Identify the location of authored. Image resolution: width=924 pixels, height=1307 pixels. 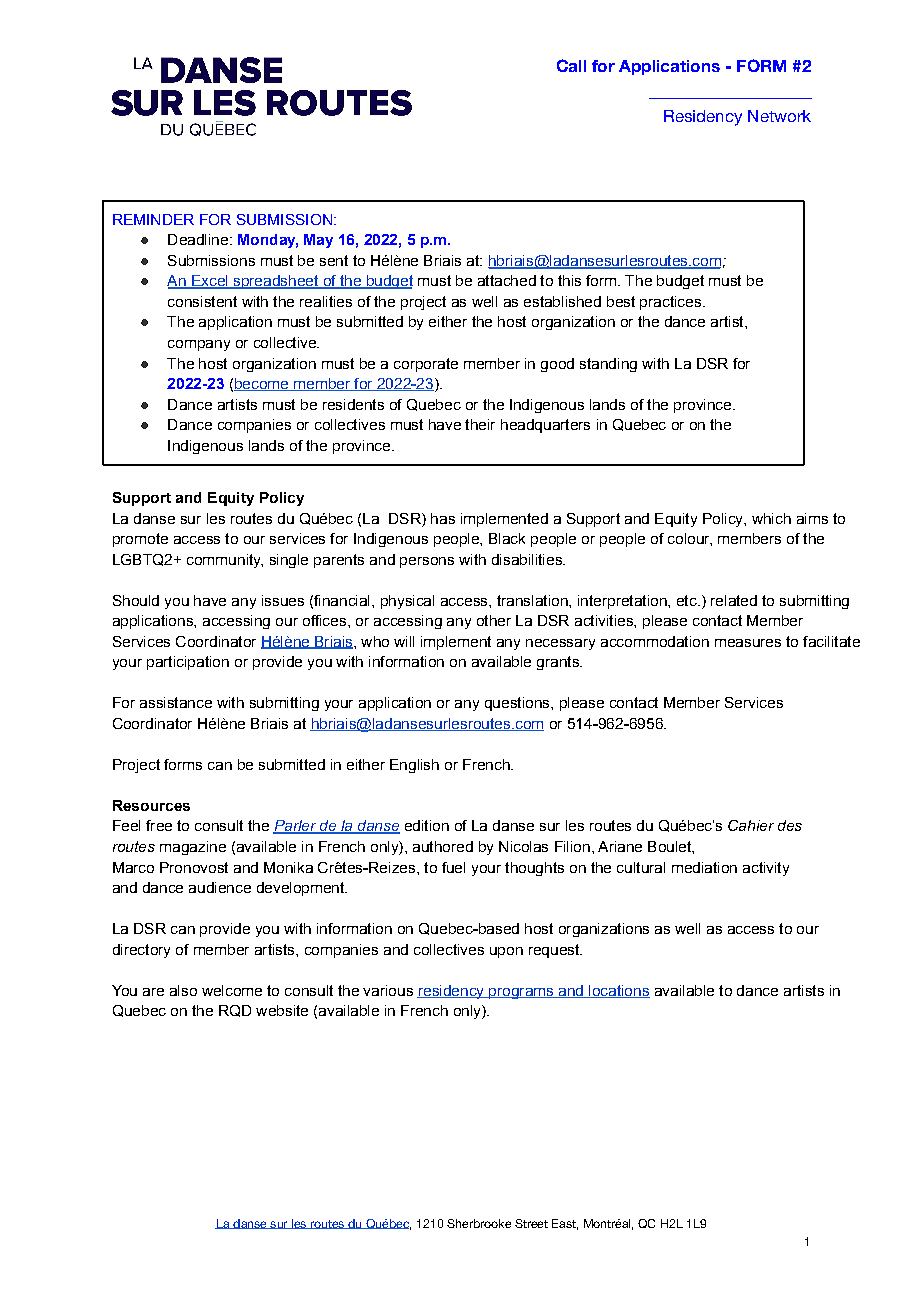
(443, 846).
